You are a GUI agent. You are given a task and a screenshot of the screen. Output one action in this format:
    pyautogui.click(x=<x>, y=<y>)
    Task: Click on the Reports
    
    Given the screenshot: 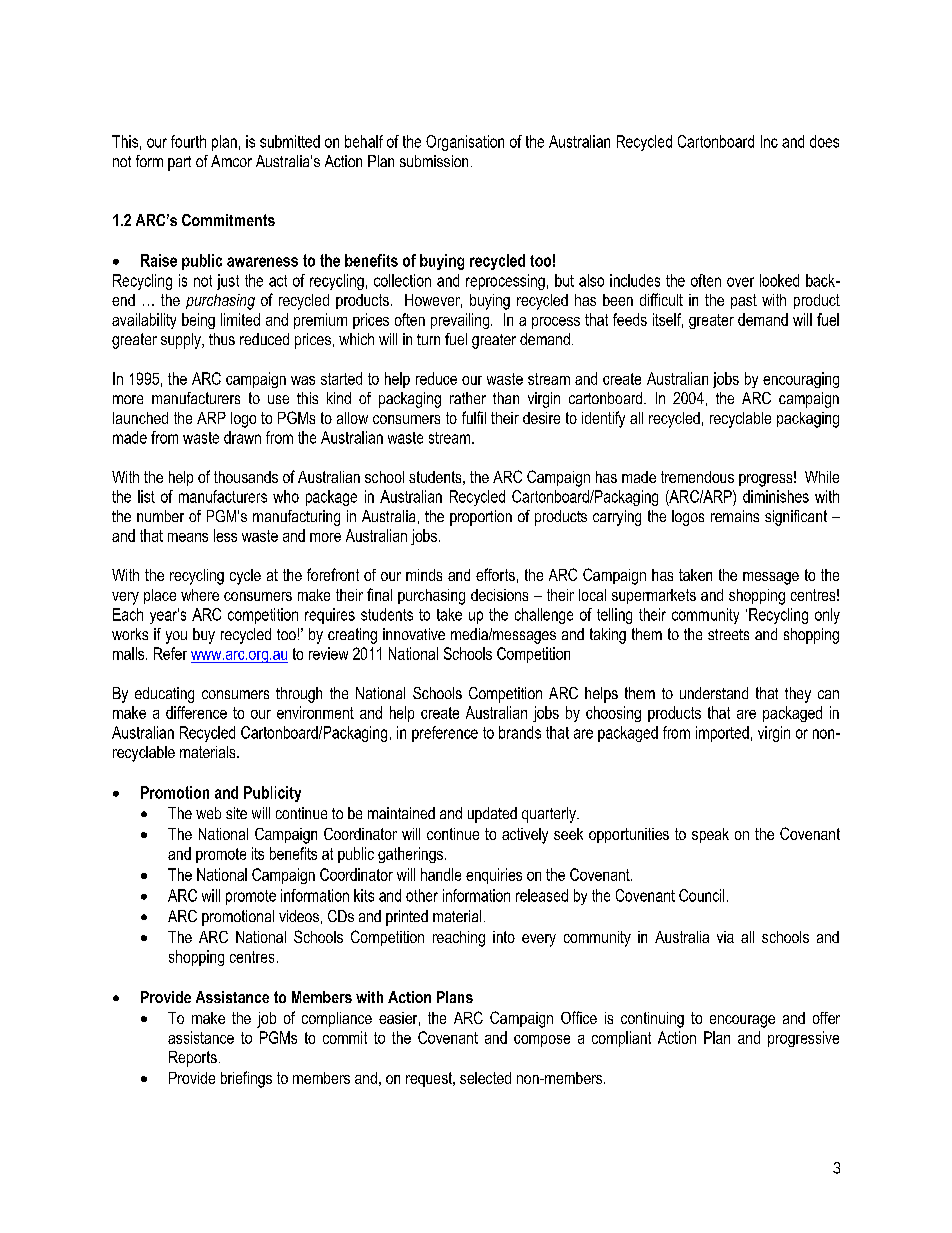 What is the action you would take?
    pyautogui.click(x=193, y=1059)
